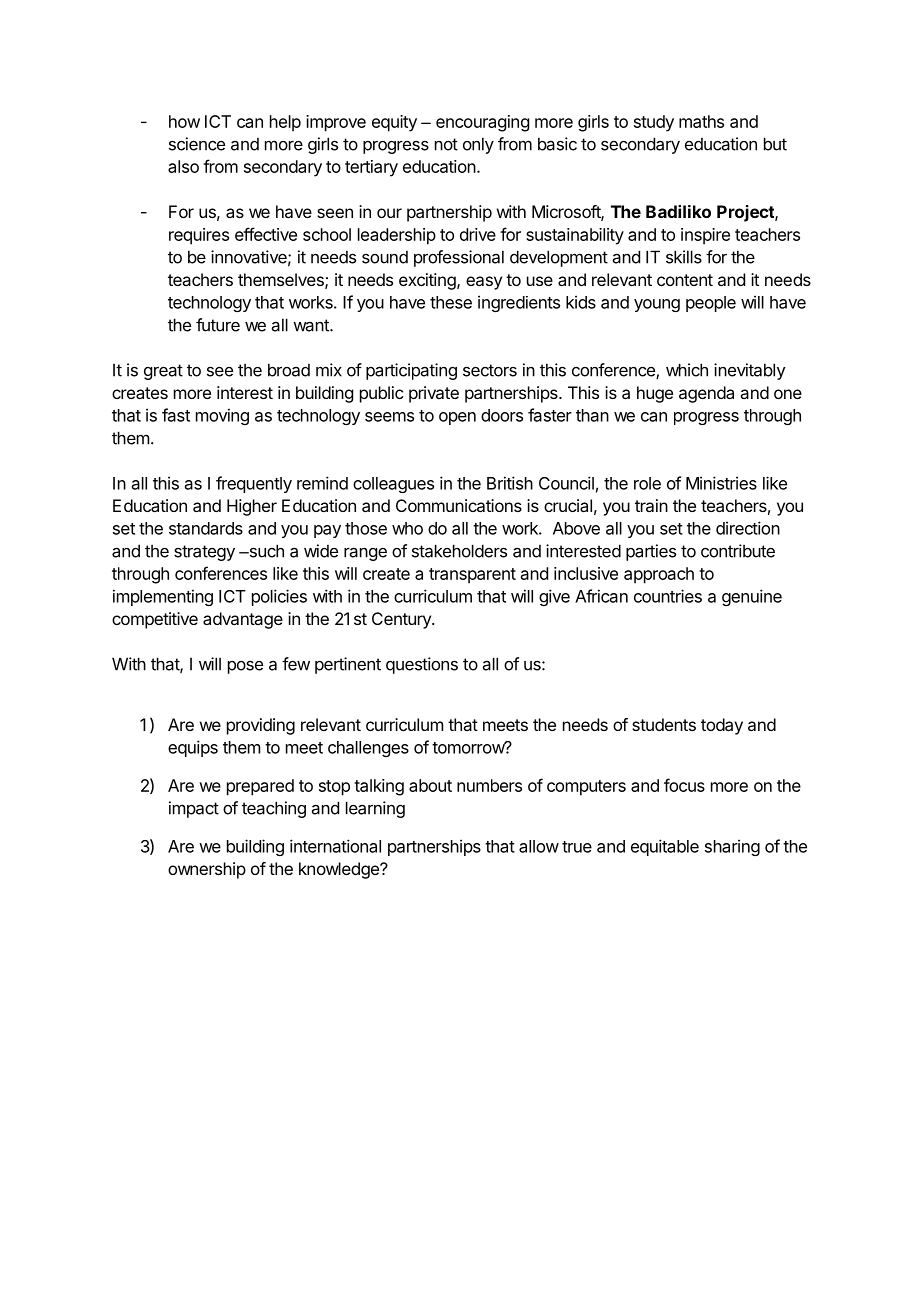 This document has height=1308, width=924. Describe the element at coordinates (252, 507) in the document. I see `Higher` at that location.
